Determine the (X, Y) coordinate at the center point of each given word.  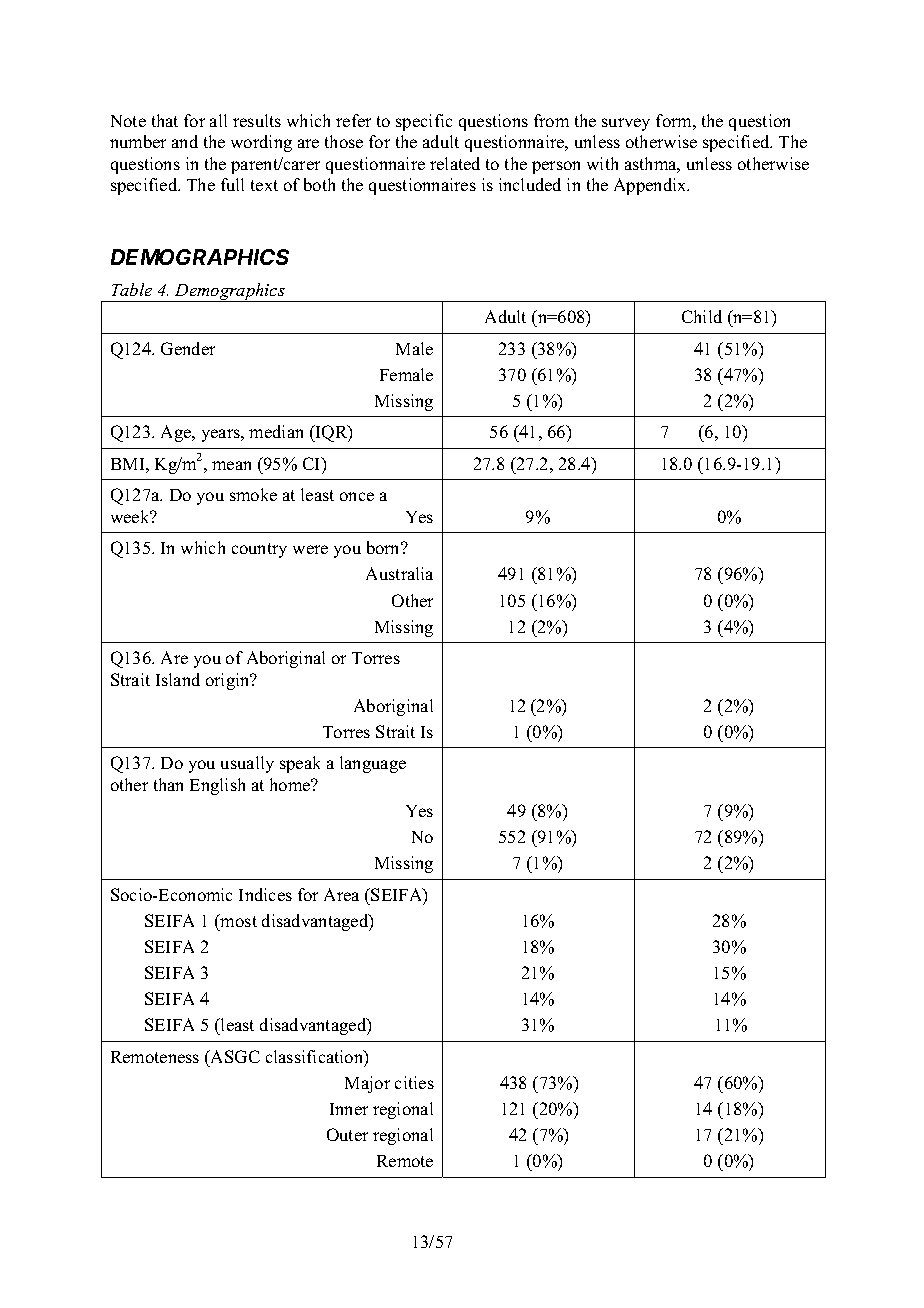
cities (414, 1082)
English (217, 786)
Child (702, 316)
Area (341, 894)
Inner (349, 1109)
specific (424, 122)
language (373, 764)
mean (231, 465)
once (357, 496)
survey (626, 124)
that (165, 120)
